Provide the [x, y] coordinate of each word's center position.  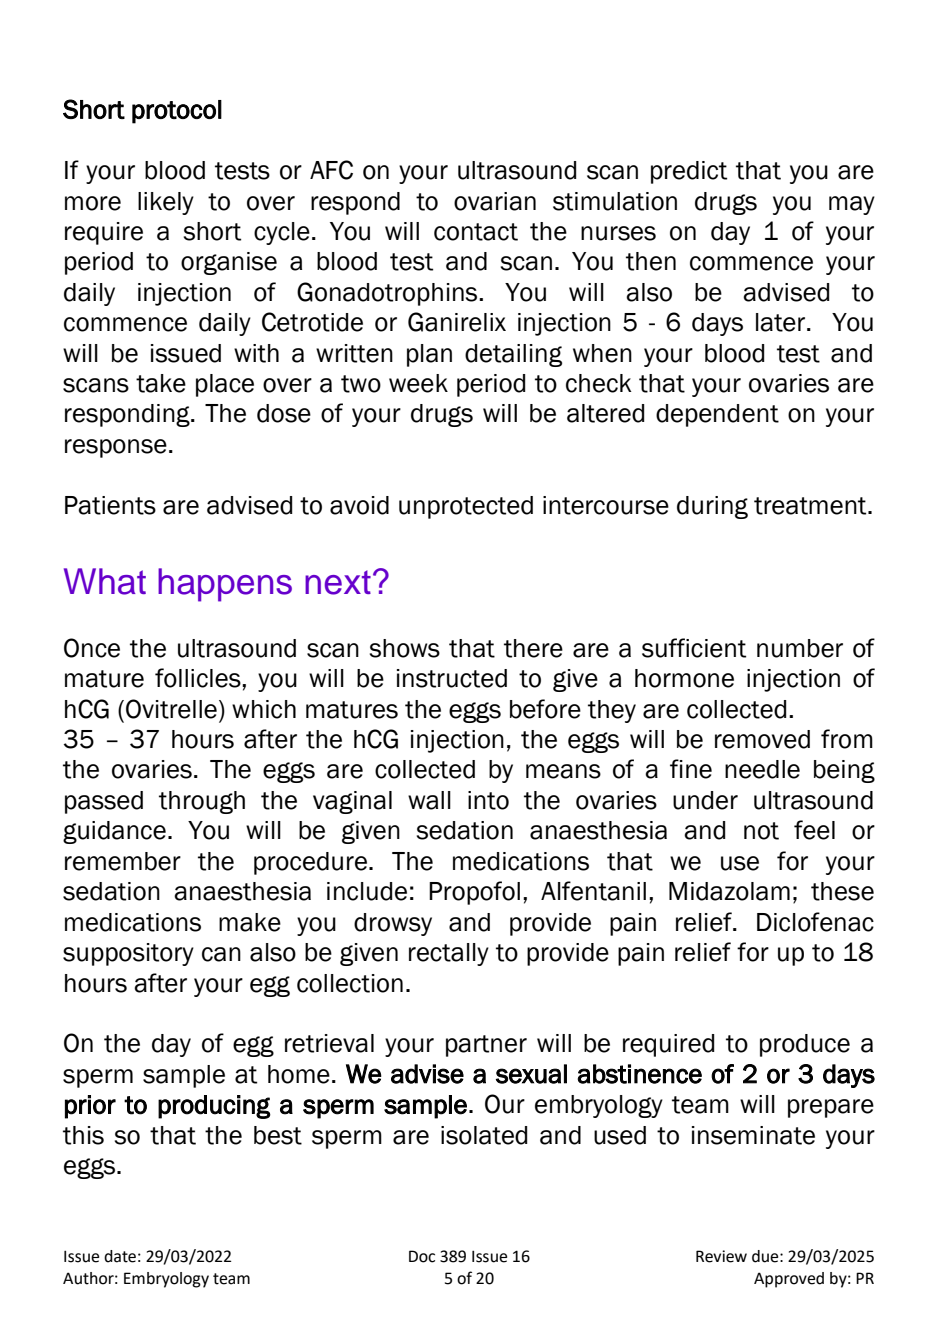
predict [689, 172]
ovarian [495, 201]
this [83, 1135]
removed [762, 739]
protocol [177, 112]
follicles [199, 678]
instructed [452, 678]
